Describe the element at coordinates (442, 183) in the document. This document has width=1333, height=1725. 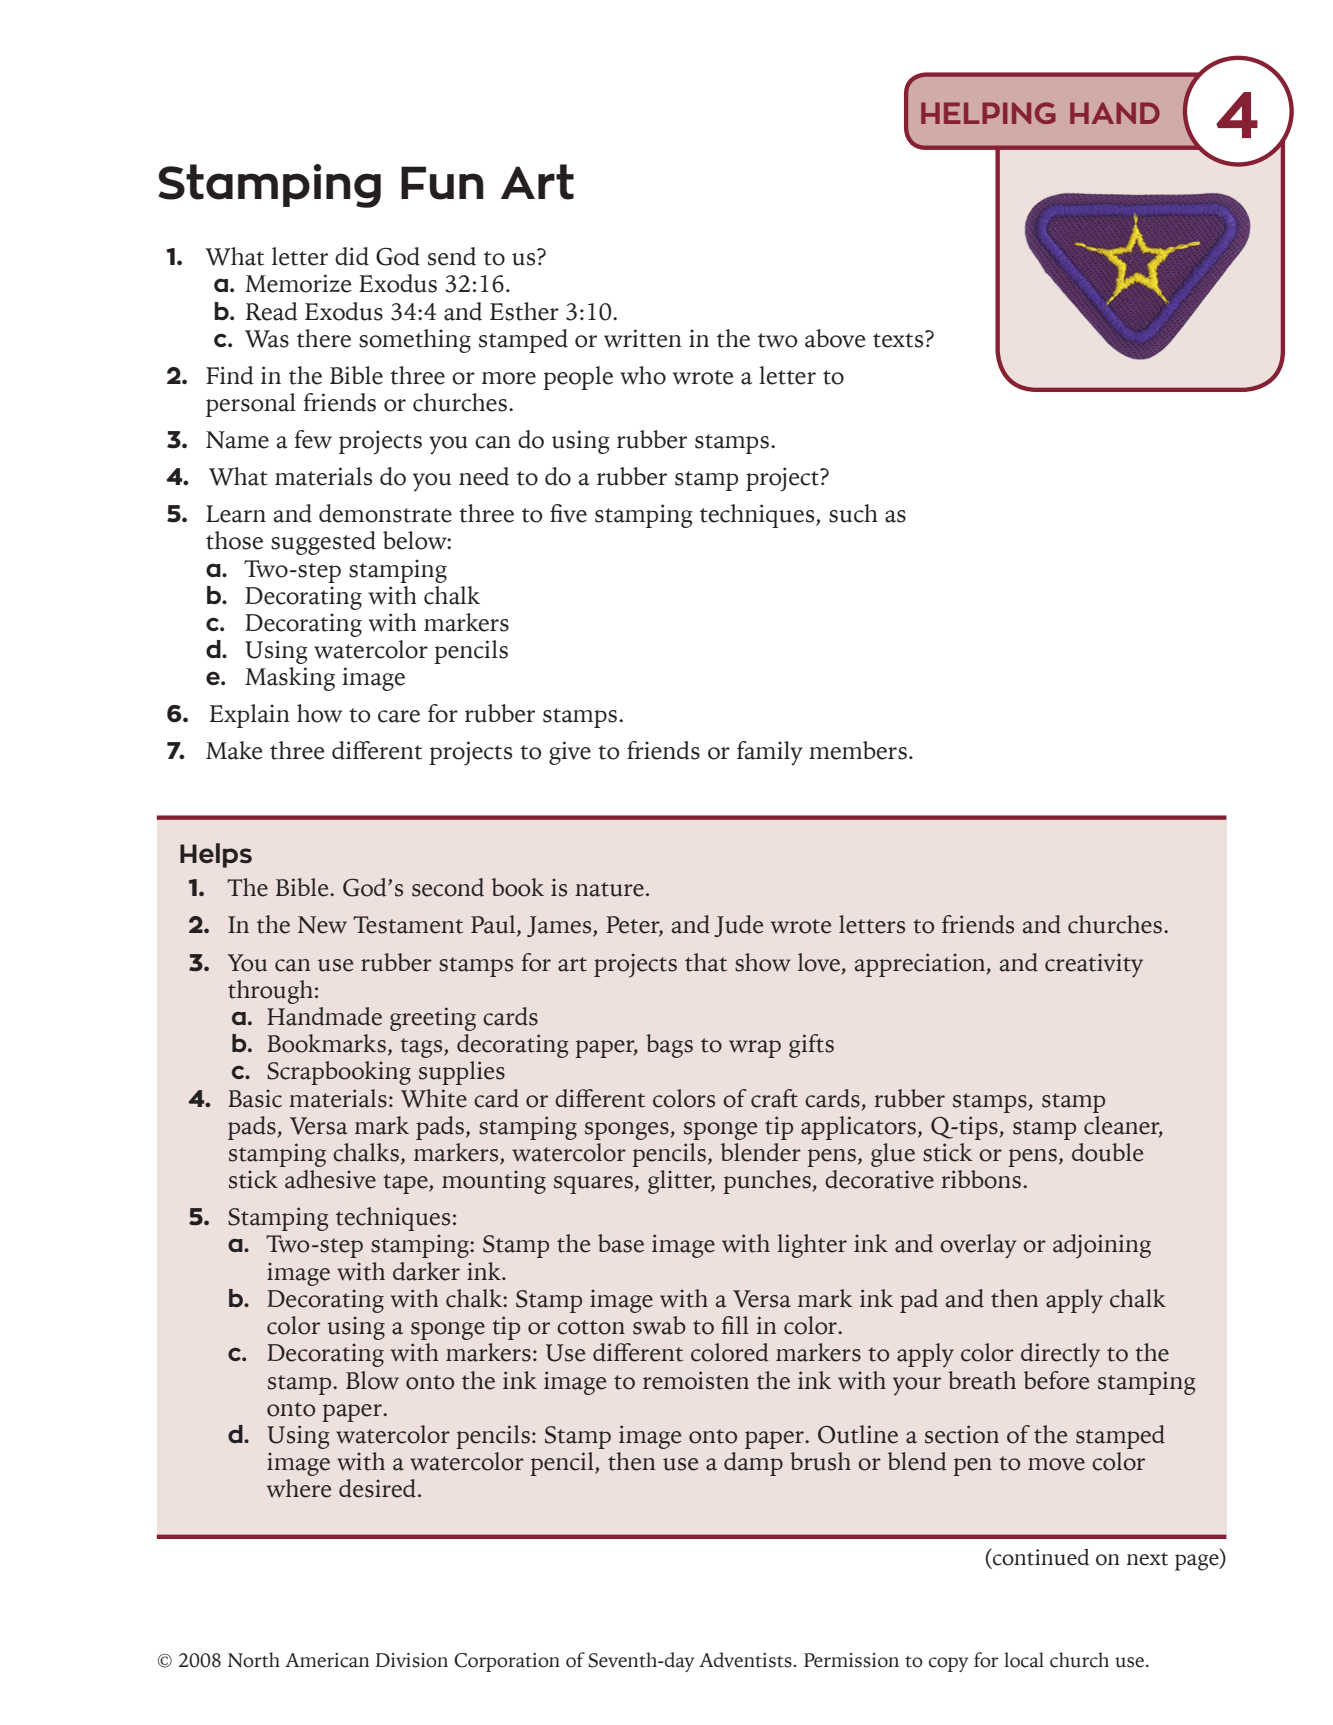
I see `Fun` at that location.
